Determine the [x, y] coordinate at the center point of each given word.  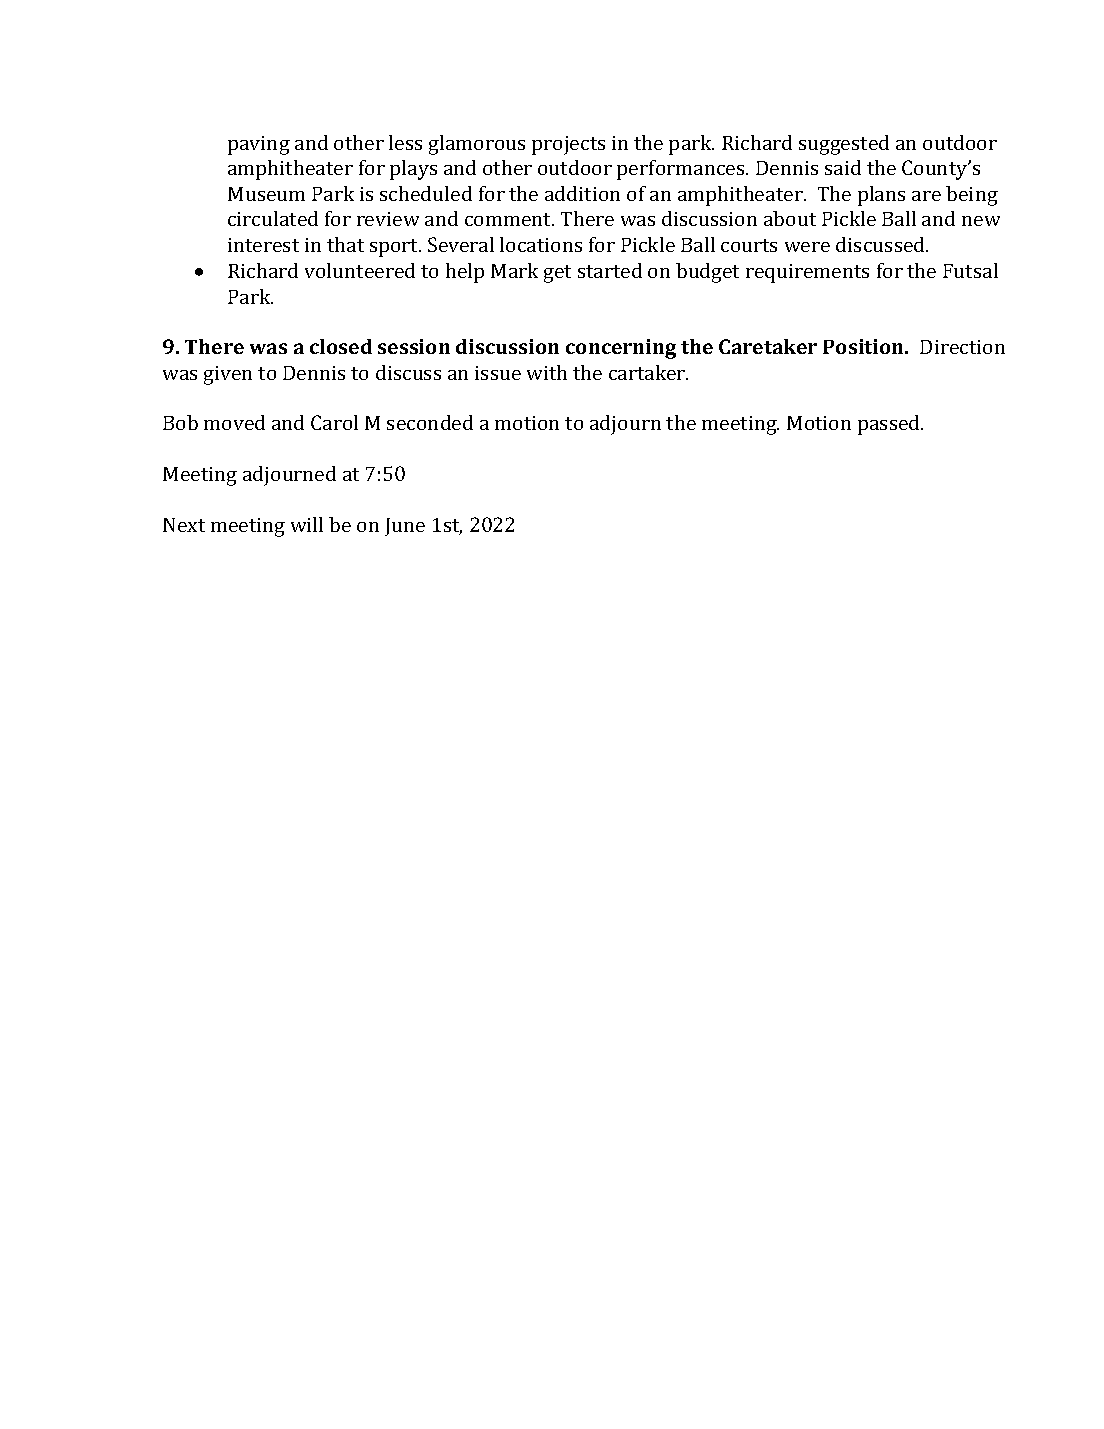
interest [263, 245]
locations [541, 244]
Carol [334, 422]
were [807, 247]
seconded [430, 422]
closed [341, 346]
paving [259, 145]
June [405, 527]
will [307, 524]
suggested [844, 145]
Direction [962, 347]
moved [234, 422]
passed [890, 425]
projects [568, 145]
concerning [621, 349]
